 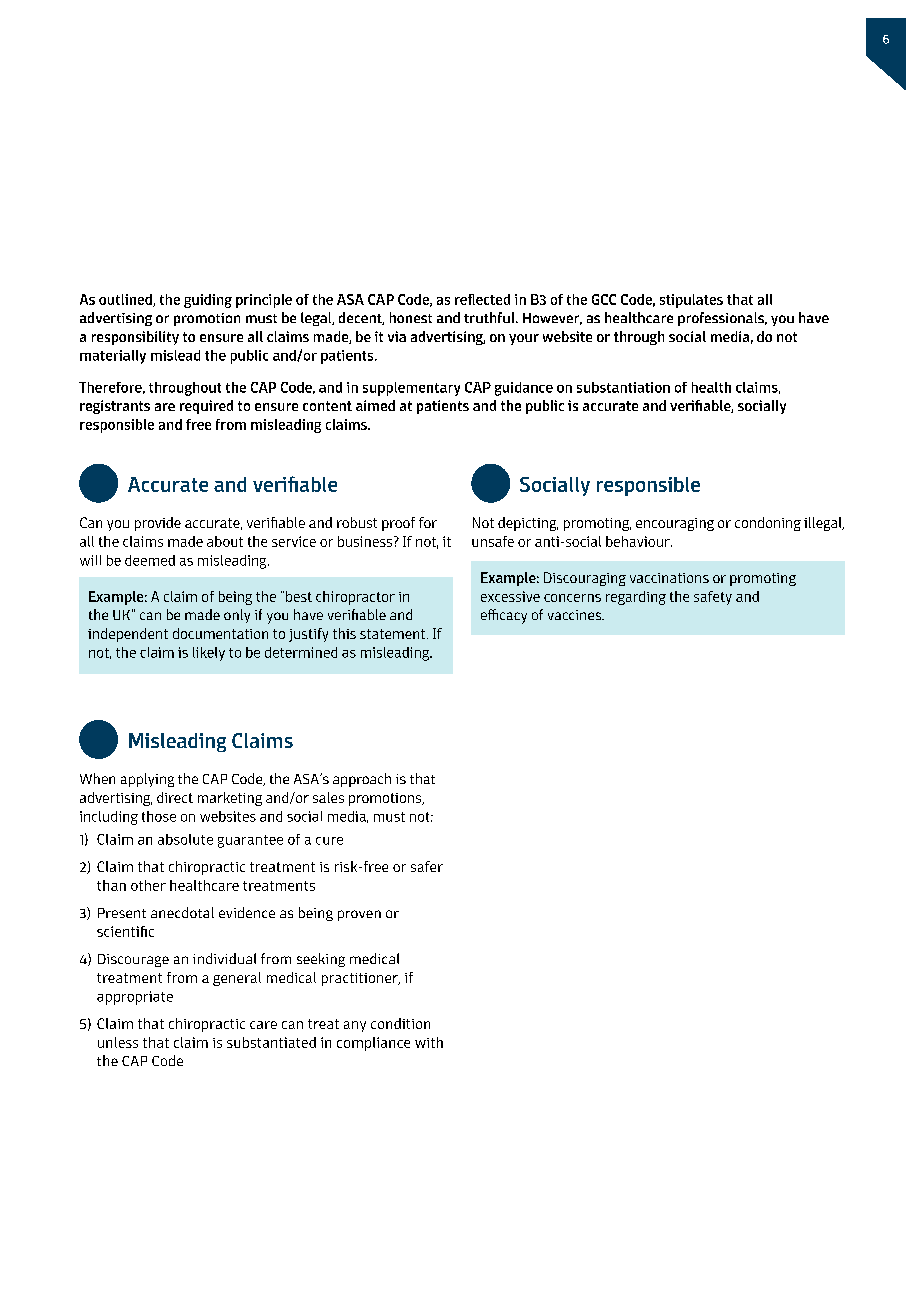 I want to click on safety, so click(x=713, y=598).
